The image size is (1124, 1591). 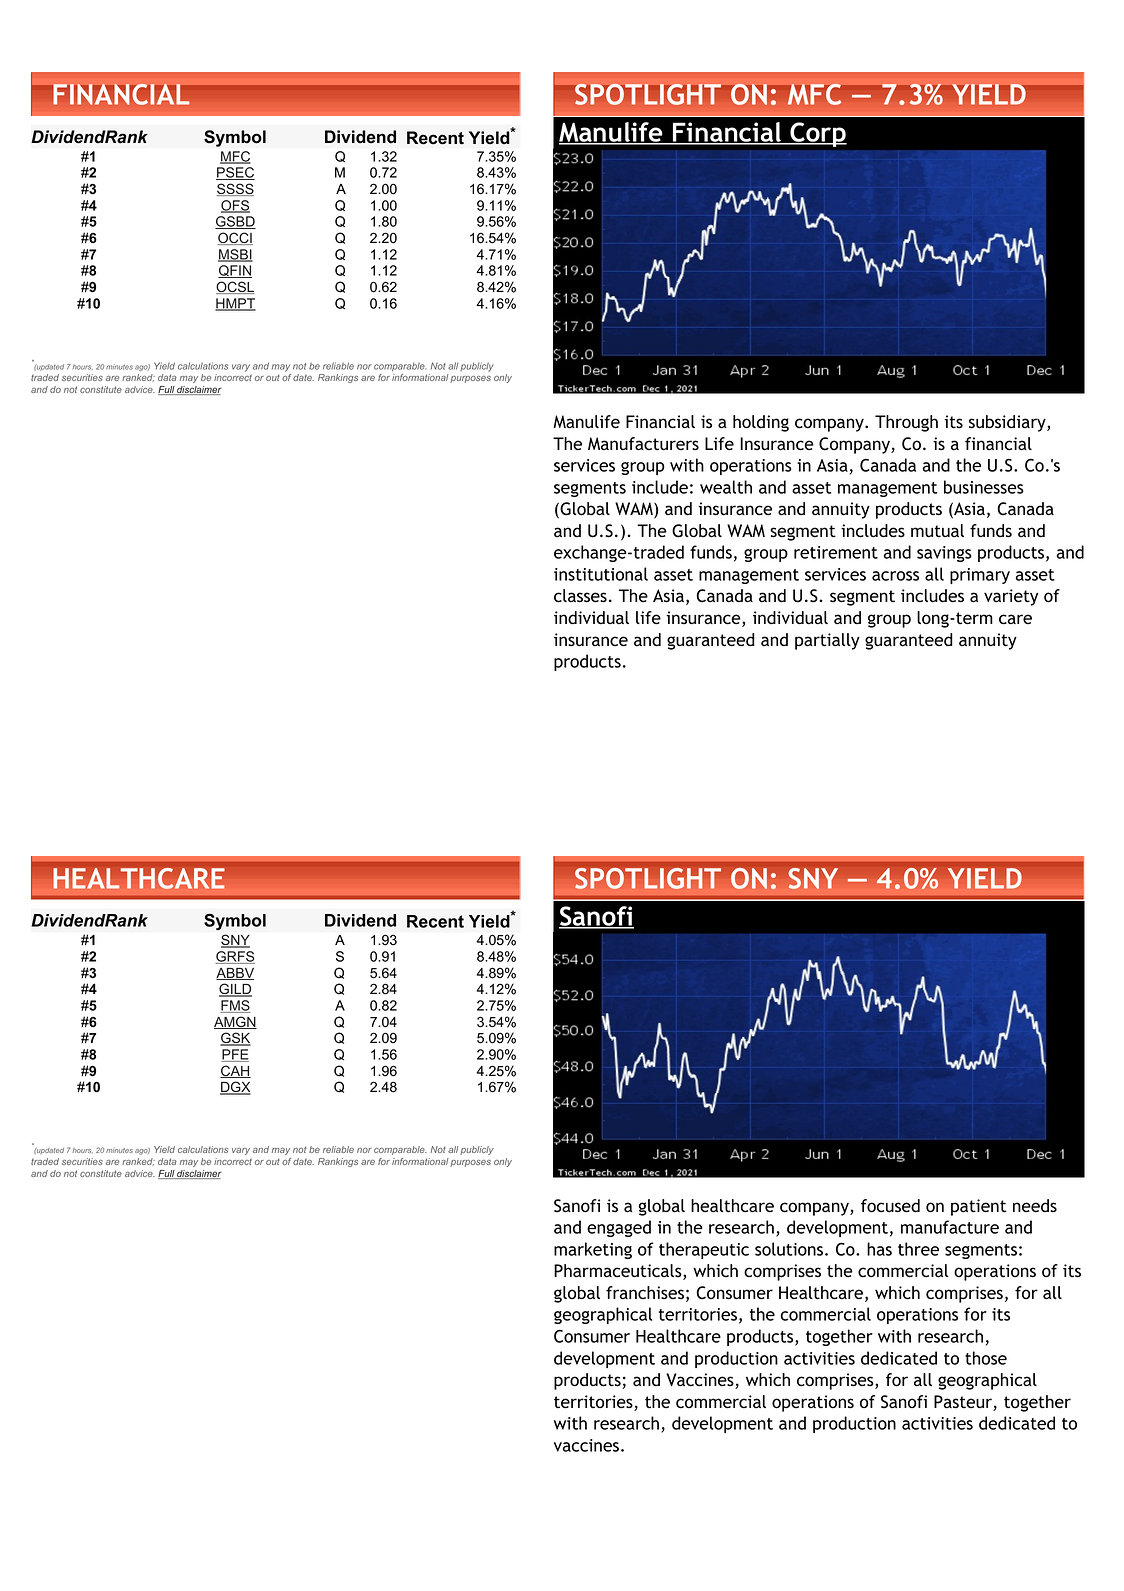 I want to click on Through, so click(x=906, y=423).
